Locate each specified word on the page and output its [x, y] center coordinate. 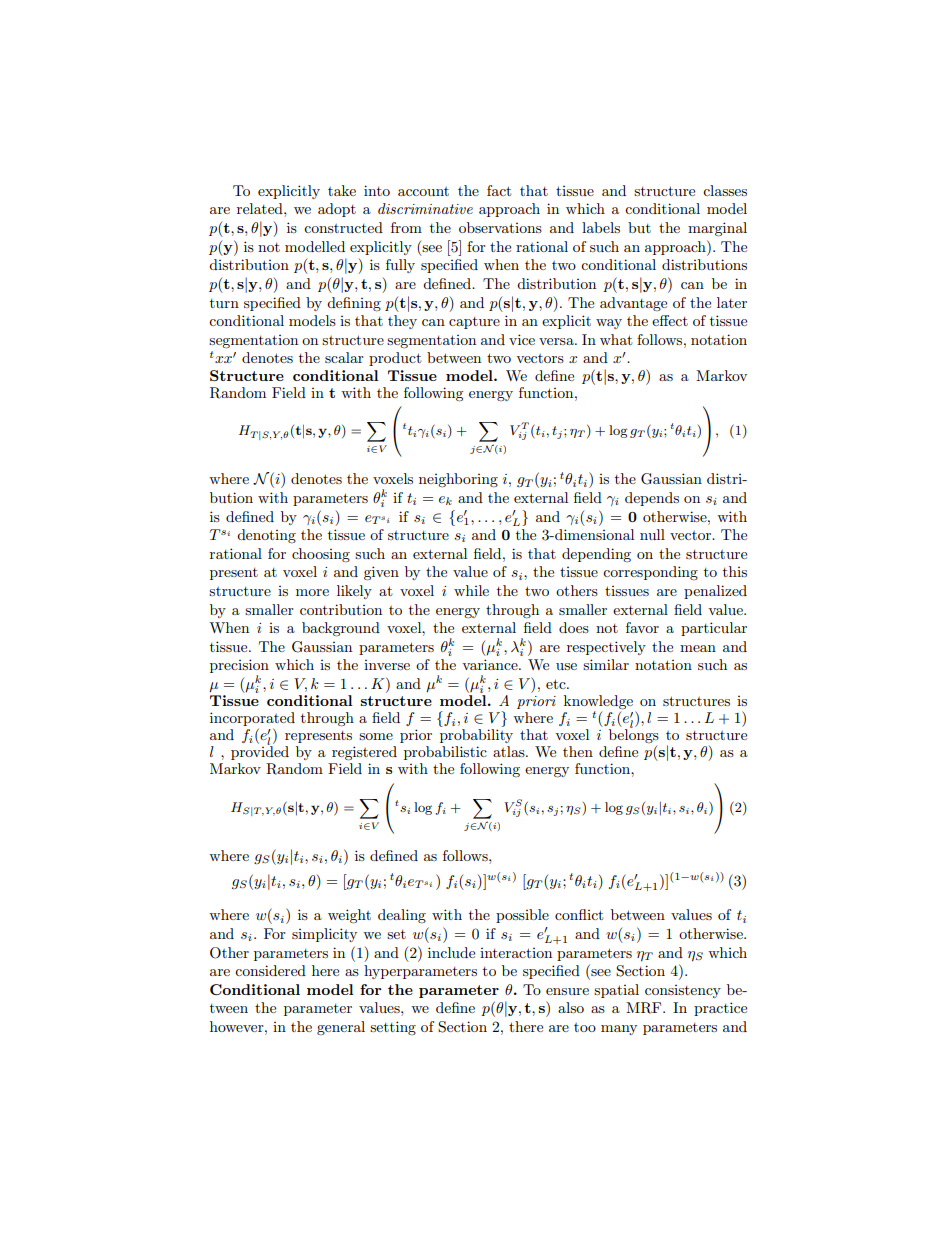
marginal [717, 229]
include [451, 952]
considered [270, 970]
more [312, 592]
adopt [337, 210]
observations [500, 227]
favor [642, 627]
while [471, 590]
